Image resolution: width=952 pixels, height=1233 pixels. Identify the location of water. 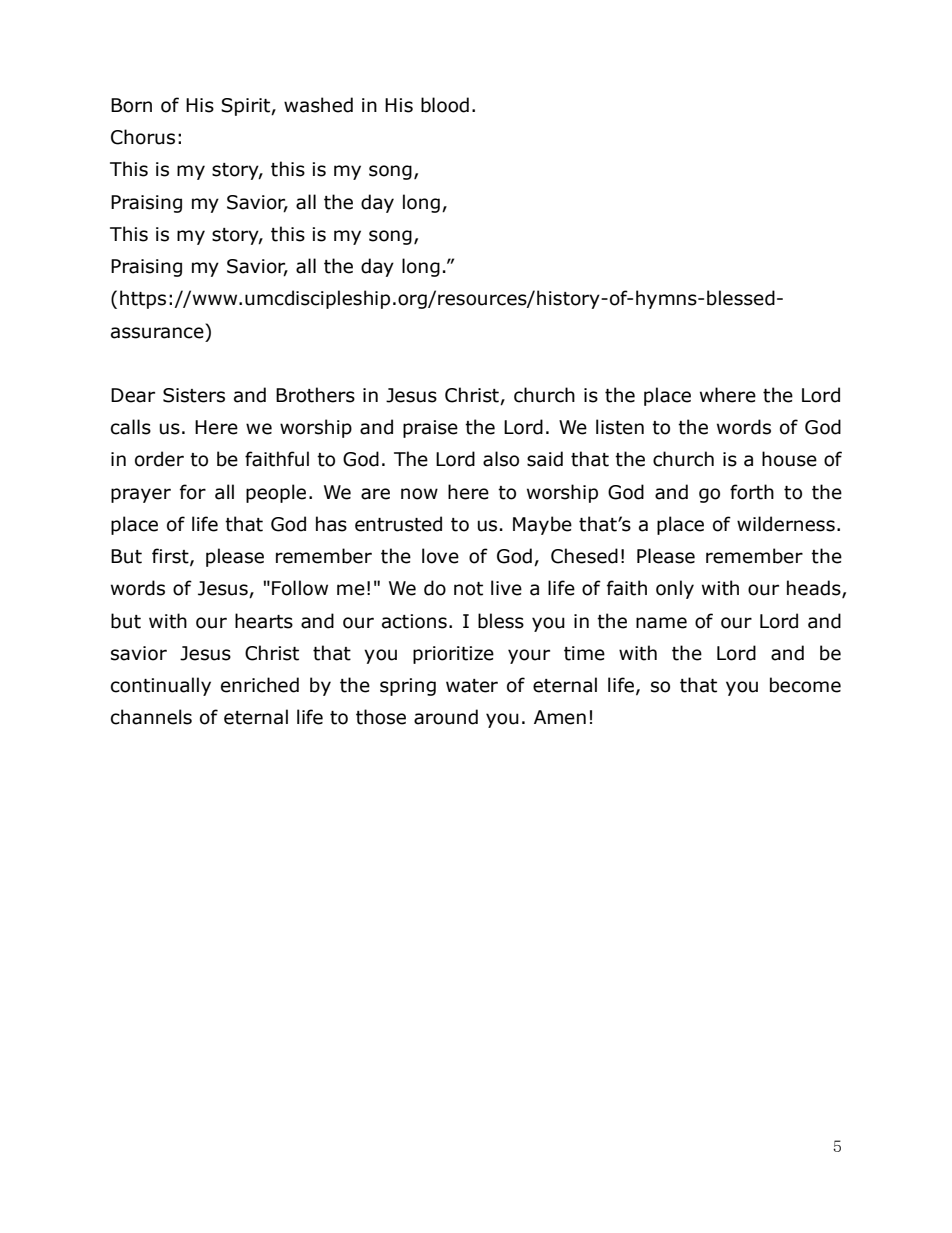
(472, 686).
